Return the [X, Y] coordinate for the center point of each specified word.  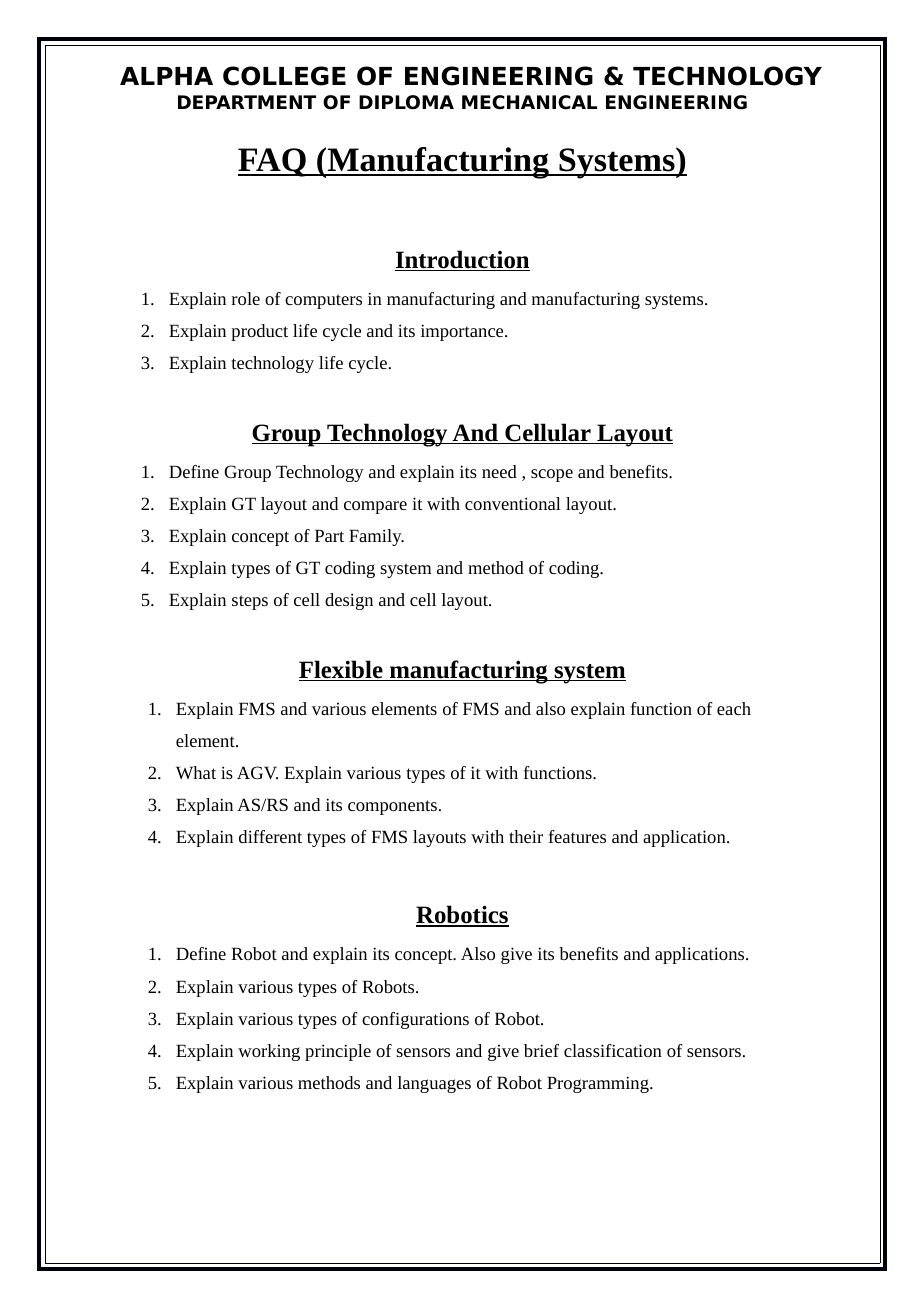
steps [250, 602]
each [734, 708]
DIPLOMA [406, 102]
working [269, 1052]
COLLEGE [284, 76]
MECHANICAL [529, 102]
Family [376, 537]
